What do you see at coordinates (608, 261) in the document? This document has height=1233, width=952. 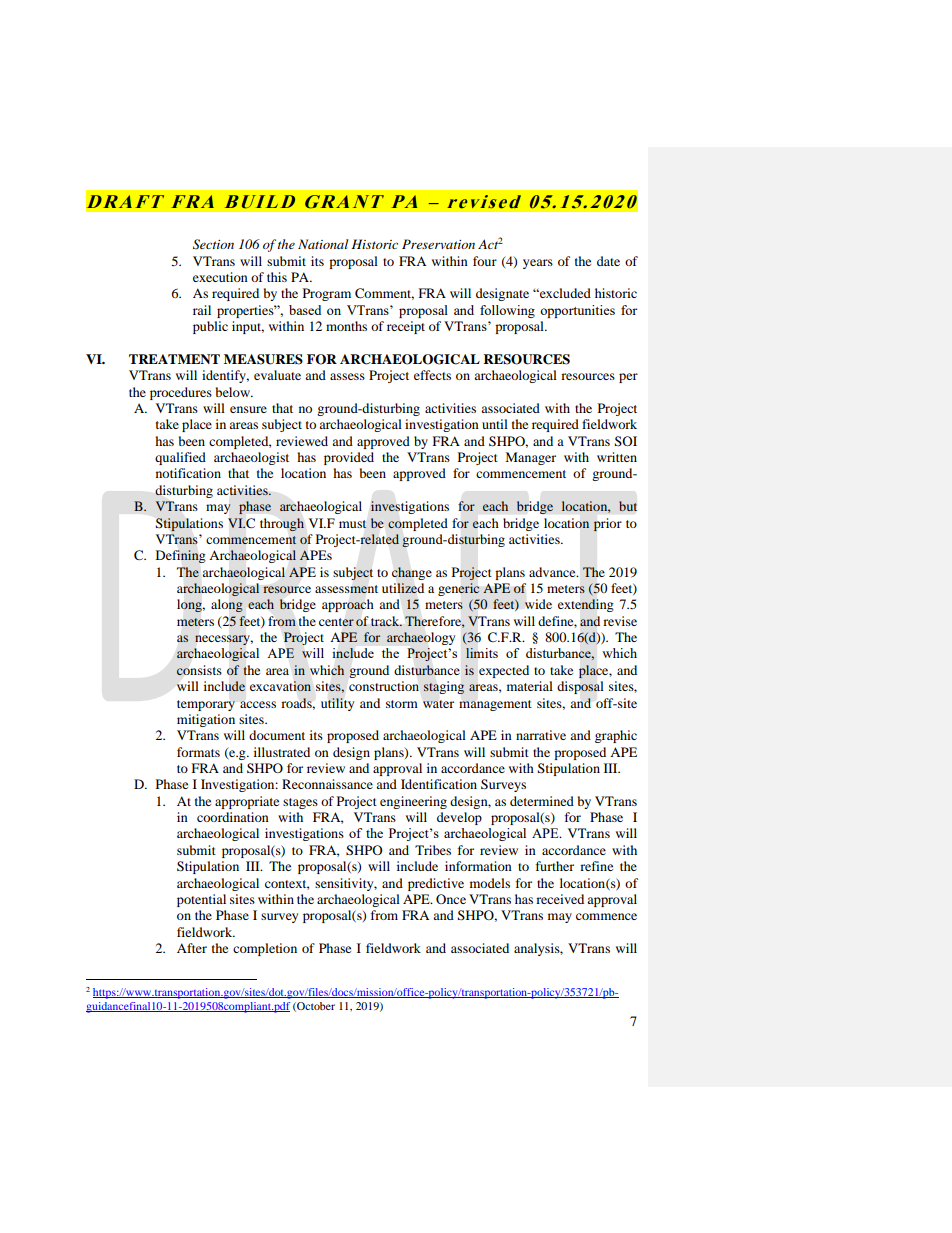 I see `date` at bounding box center [608, 261].
